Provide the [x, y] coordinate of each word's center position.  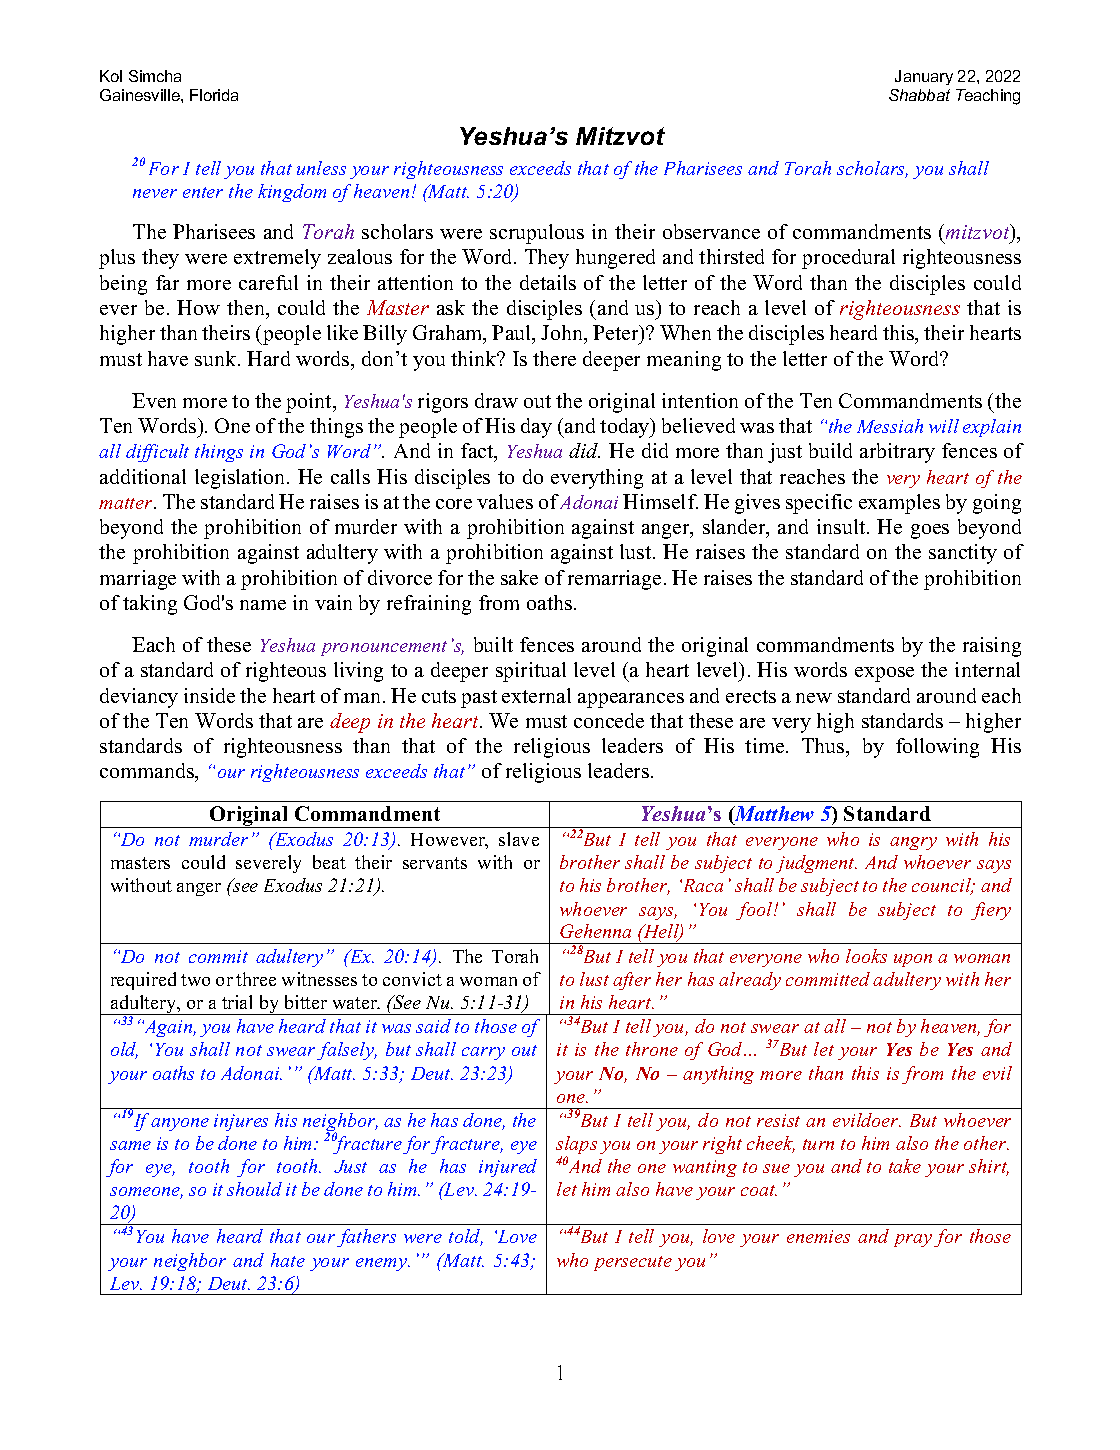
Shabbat [919, 95]
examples [899, 504]
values [505, 501]
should [254, 1189]
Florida [214, 95]
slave [519, 839]
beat [329, 862]
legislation [241, 479]
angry [913, 843]
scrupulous [537, 234]
